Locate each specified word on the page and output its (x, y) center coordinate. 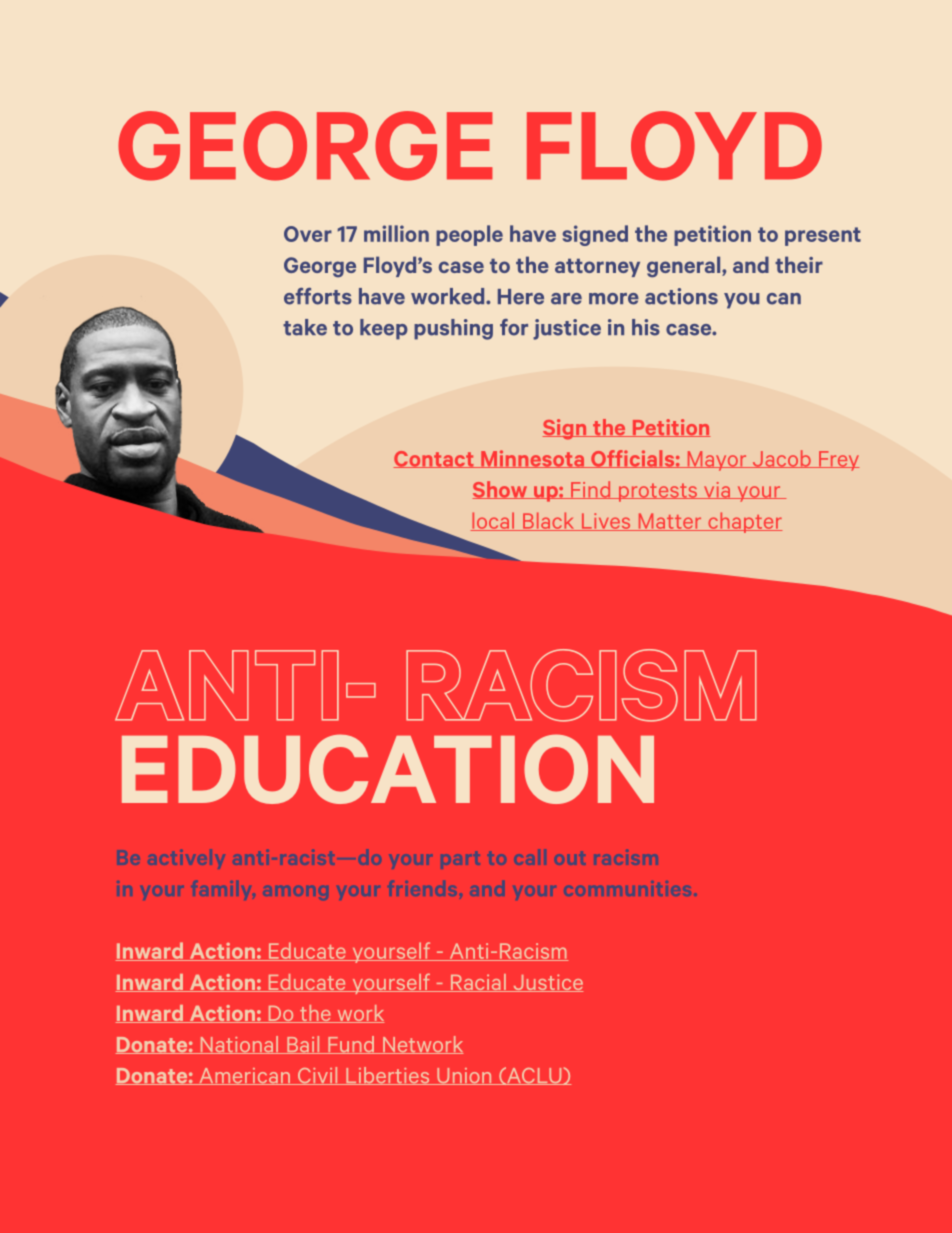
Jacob (781, 459)
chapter (744, 522)
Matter (670, 522)
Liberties (388, 1076)
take (305, 327)
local (494, 521)
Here (521, 297)
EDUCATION (388, 769)
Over (308, 234)
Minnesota (532, 459)
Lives (606, 522)
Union (464, 1076)
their (799, 264)
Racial (478, 983)
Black (549, 521)
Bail (303, 1045)
